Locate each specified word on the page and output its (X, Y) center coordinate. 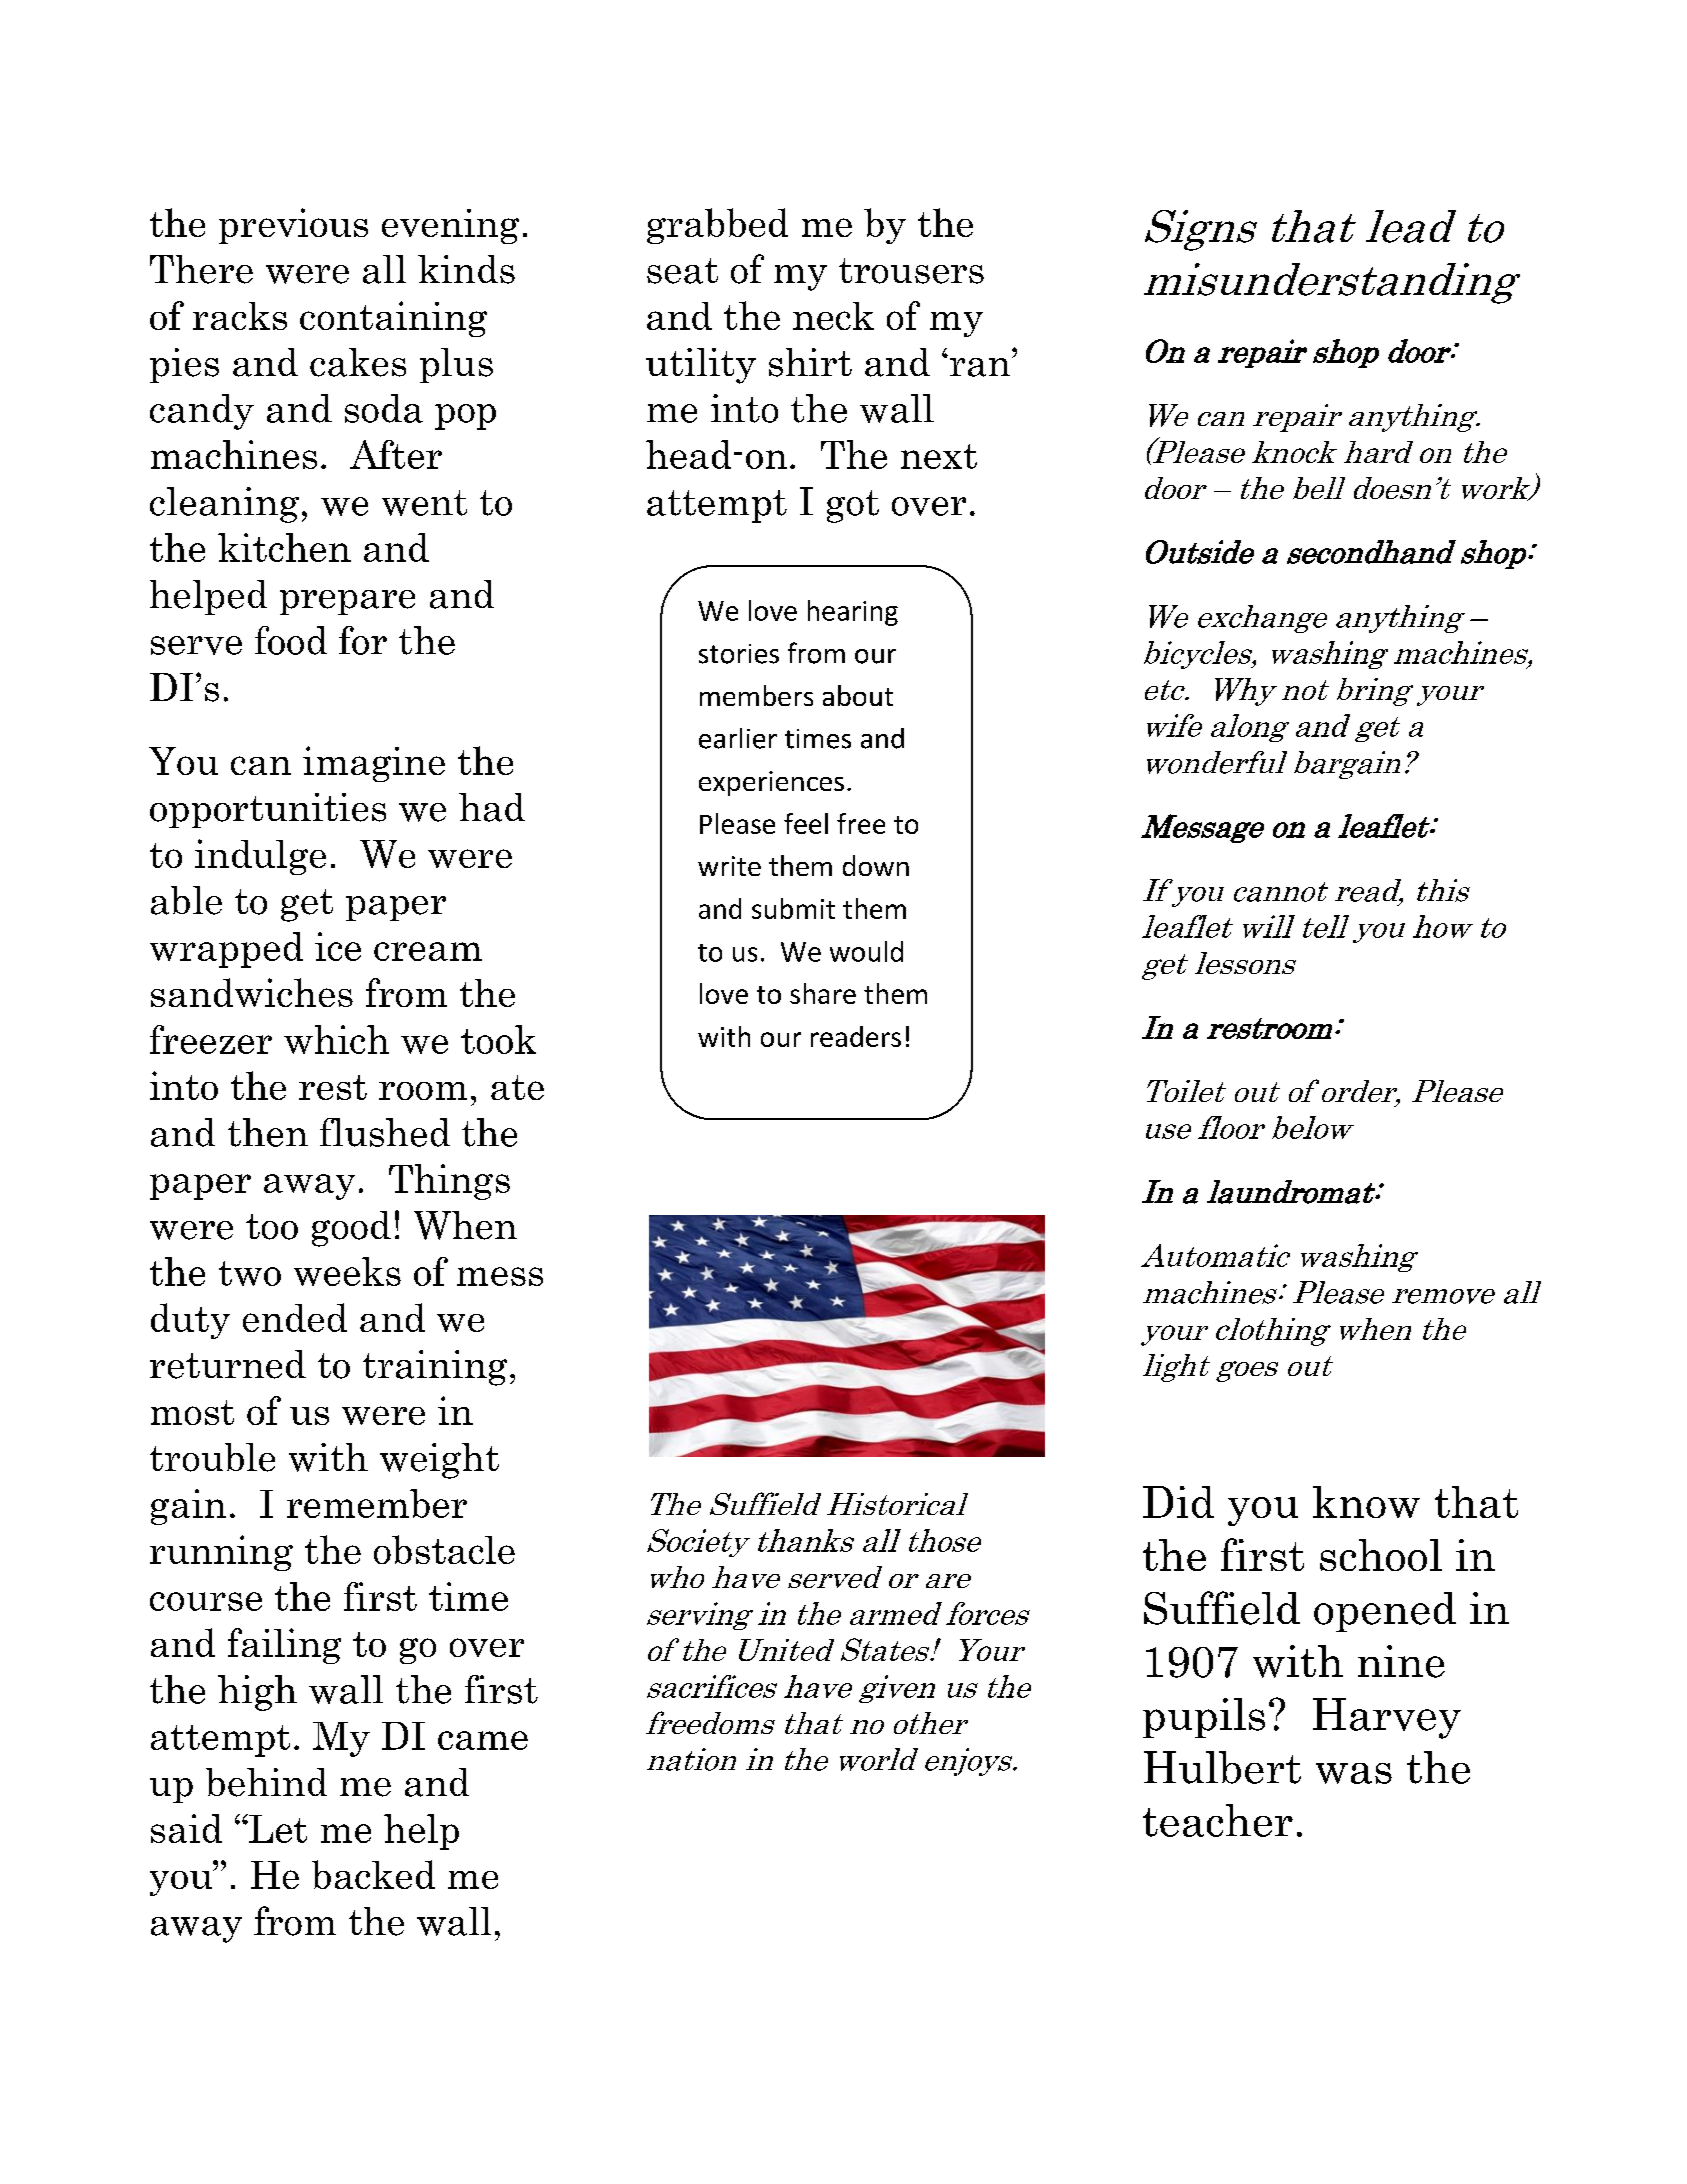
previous (293, 226)
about (858, 695)
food (291, 640)
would (866, 951)
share (823, 993)
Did (1178, 1502)
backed (373, 1874)
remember (377, 1503)
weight (439, 1461)
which (336, 1039)
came (483, 1740)
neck (833, 316)
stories (739, 654)
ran (980, 366)
